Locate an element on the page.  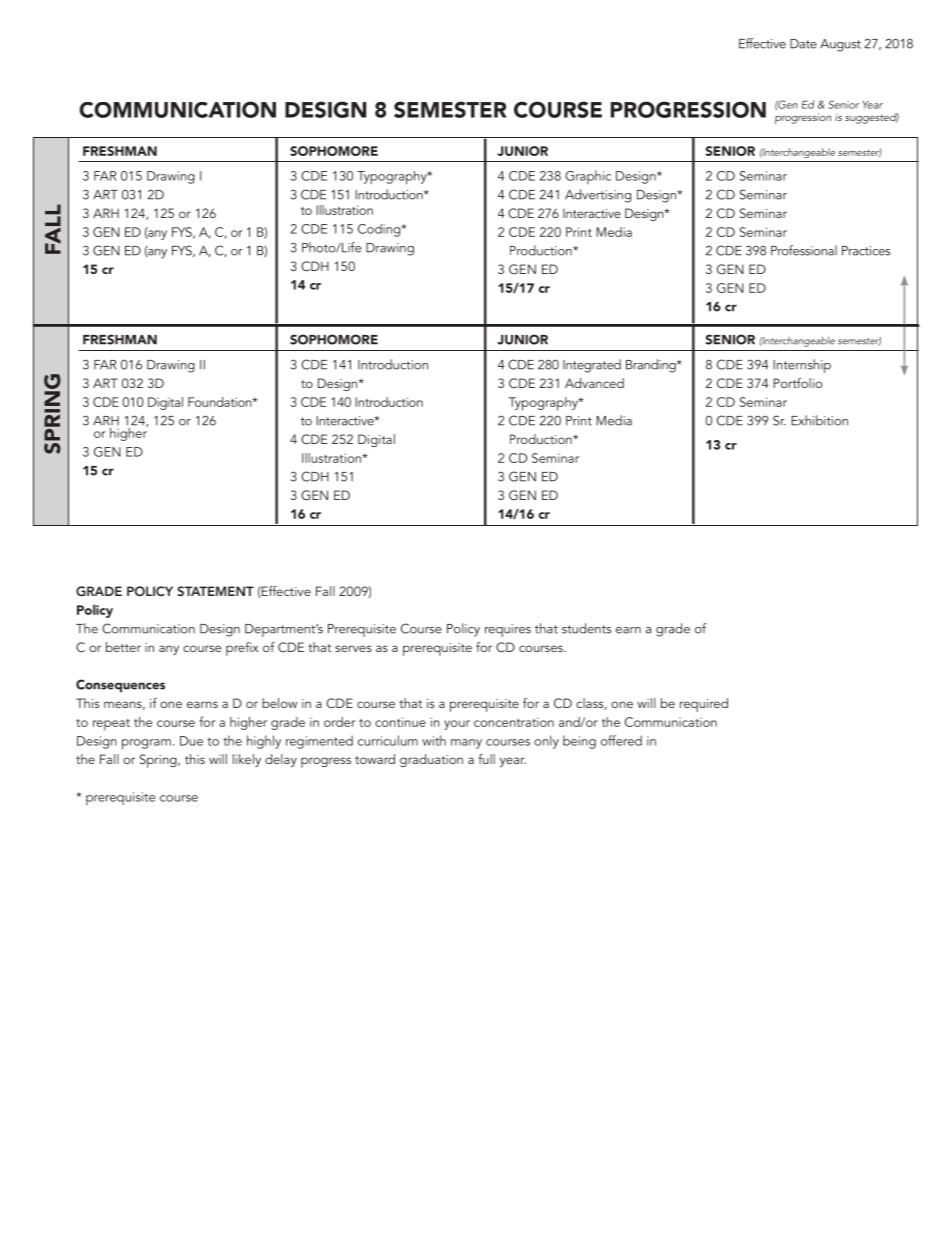
Graphic is located at coordinates (588, 177).
